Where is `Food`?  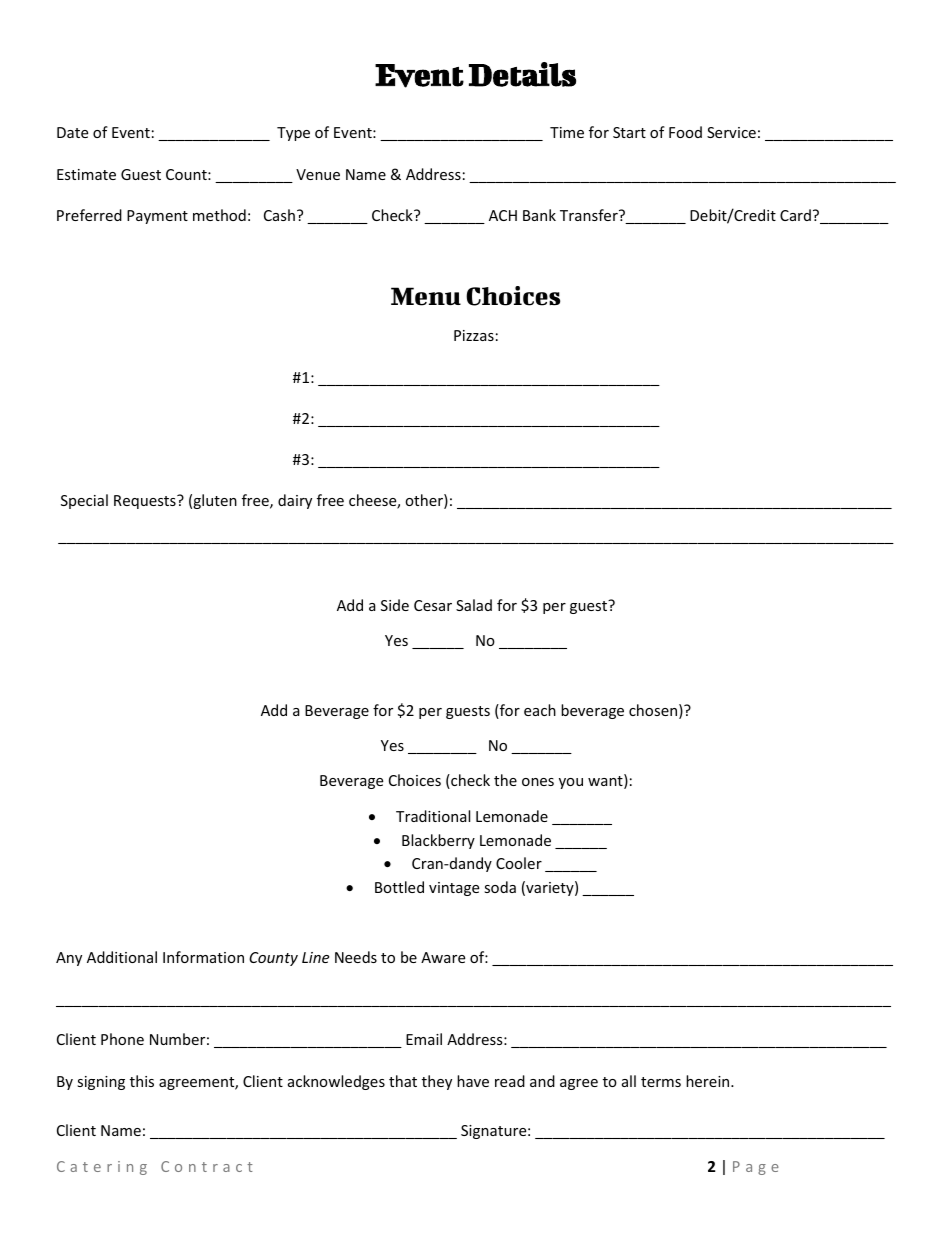 Food is located at coordinates (685, 132).
